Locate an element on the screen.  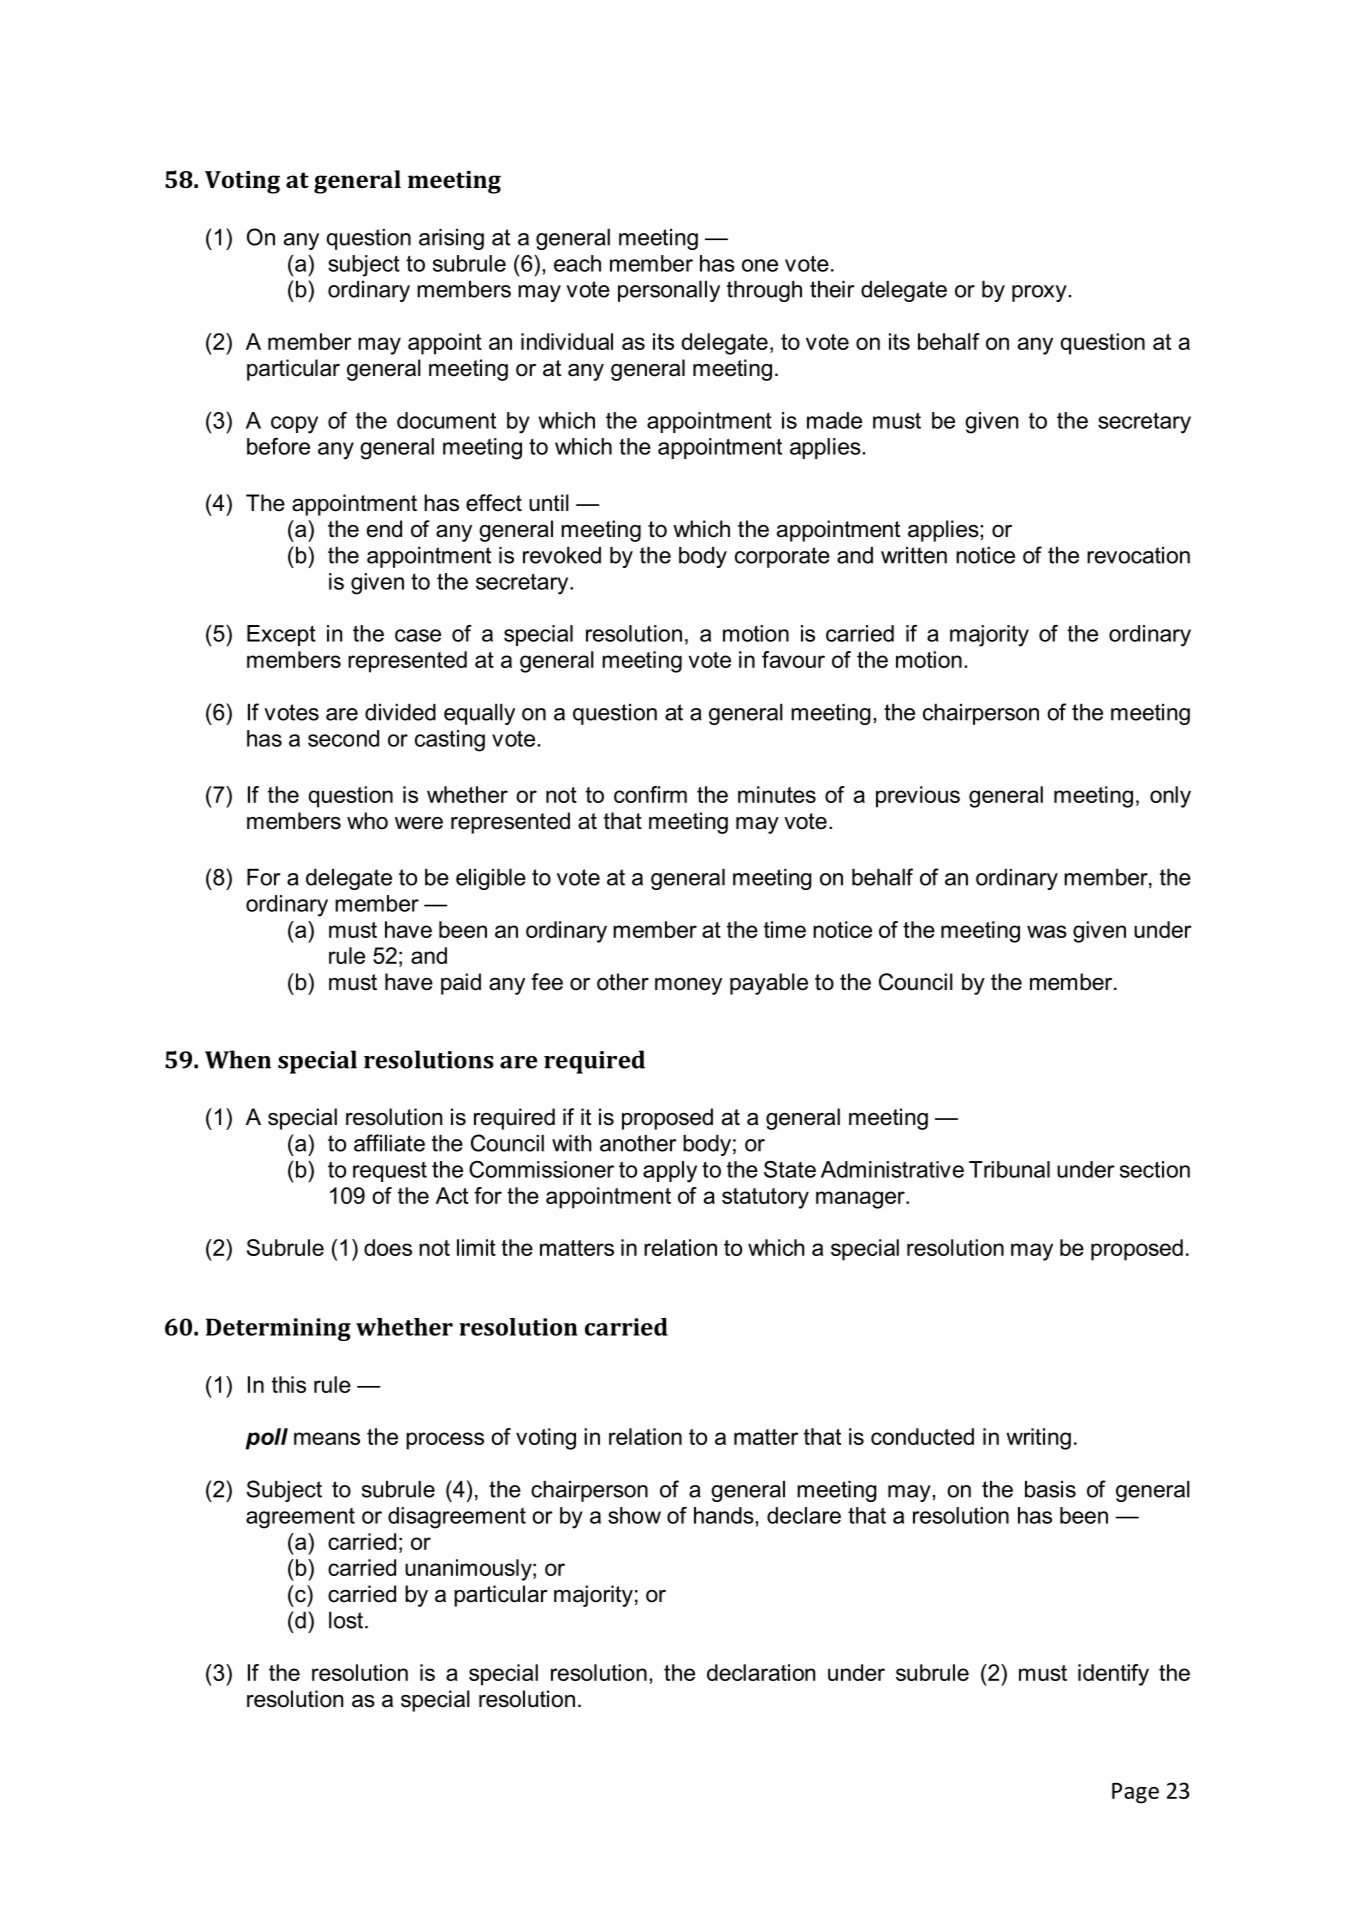
lost is located at coordinates (346, 1620).
